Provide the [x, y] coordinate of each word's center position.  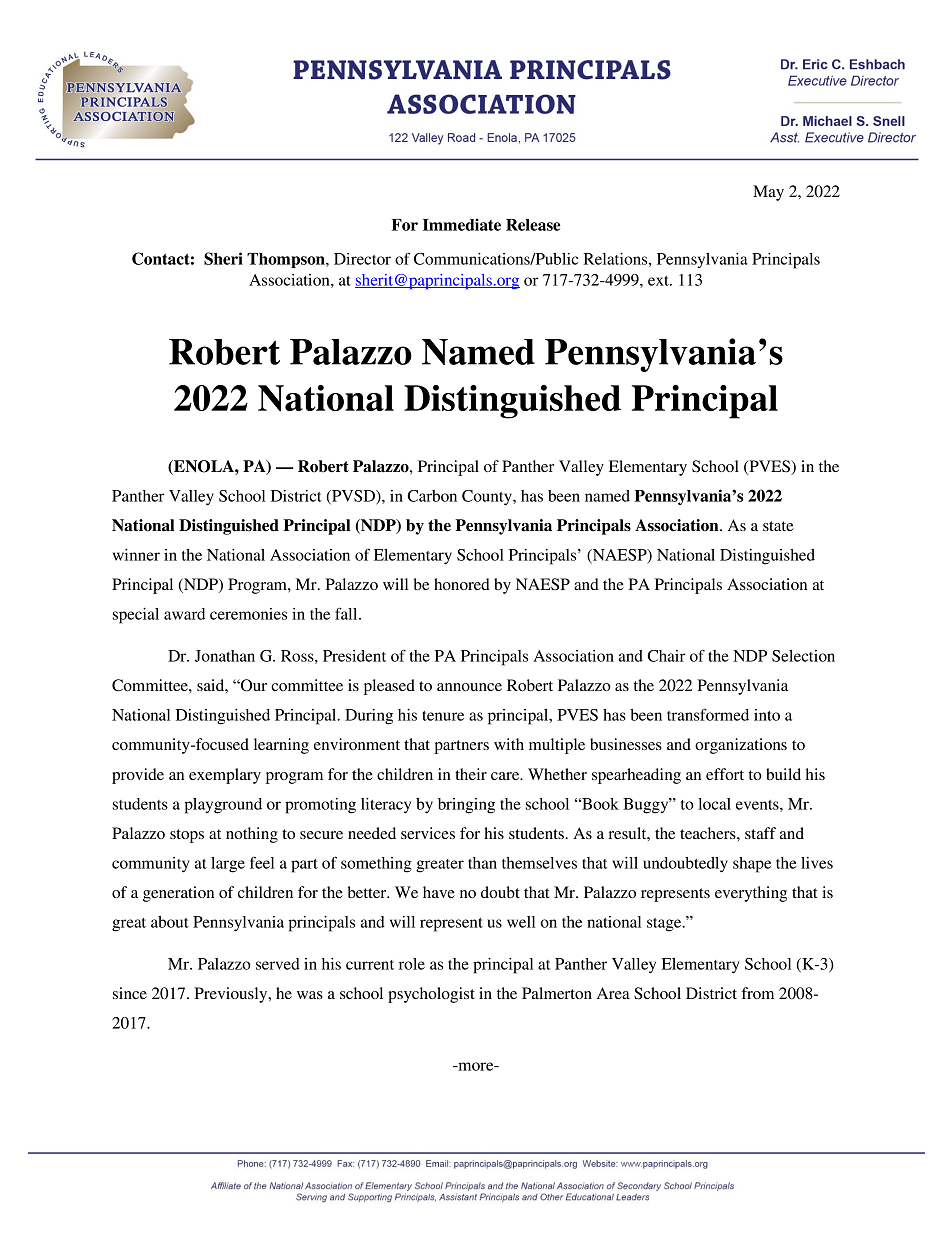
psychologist [431, 995]
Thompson [287, 260]
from [758, 993]
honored [462, 584]
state [778, 526]
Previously [232, 995]
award [184, 614]
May [768, 193]
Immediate [462, 224]
